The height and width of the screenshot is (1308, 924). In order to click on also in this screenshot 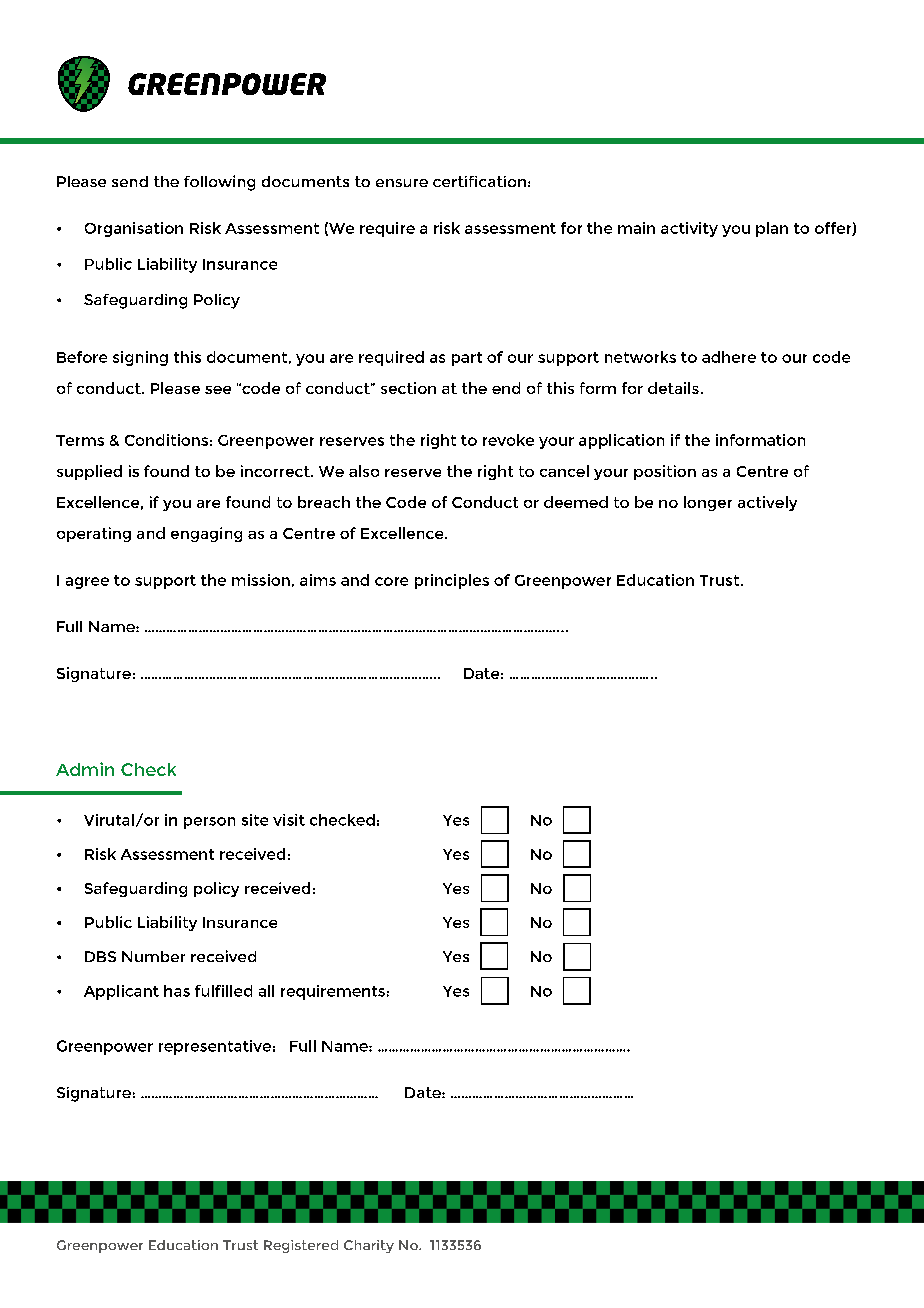, I will do `click(364, 471)`.
